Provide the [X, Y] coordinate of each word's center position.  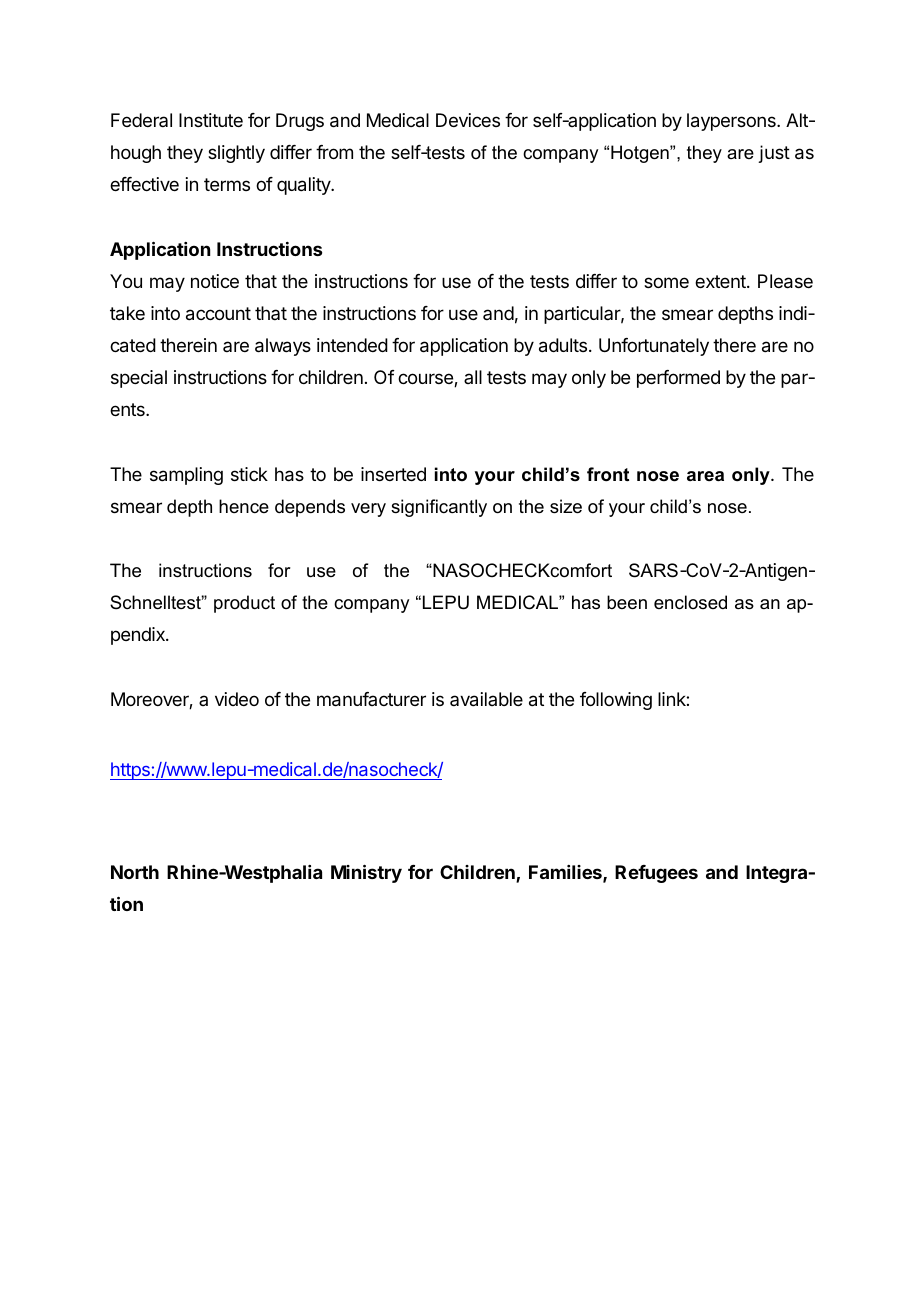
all [473, 377]
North [135, 872]
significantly [439, 508]
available [486, 699]
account [218, 314]
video [237, 699]
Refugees [656, 874]
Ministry [366, 873]
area [705, 476]
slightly [236, 154]
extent [721, 281]
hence [244, 506]
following [616, 701]
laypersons [732, 122]
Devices [468, 120]
